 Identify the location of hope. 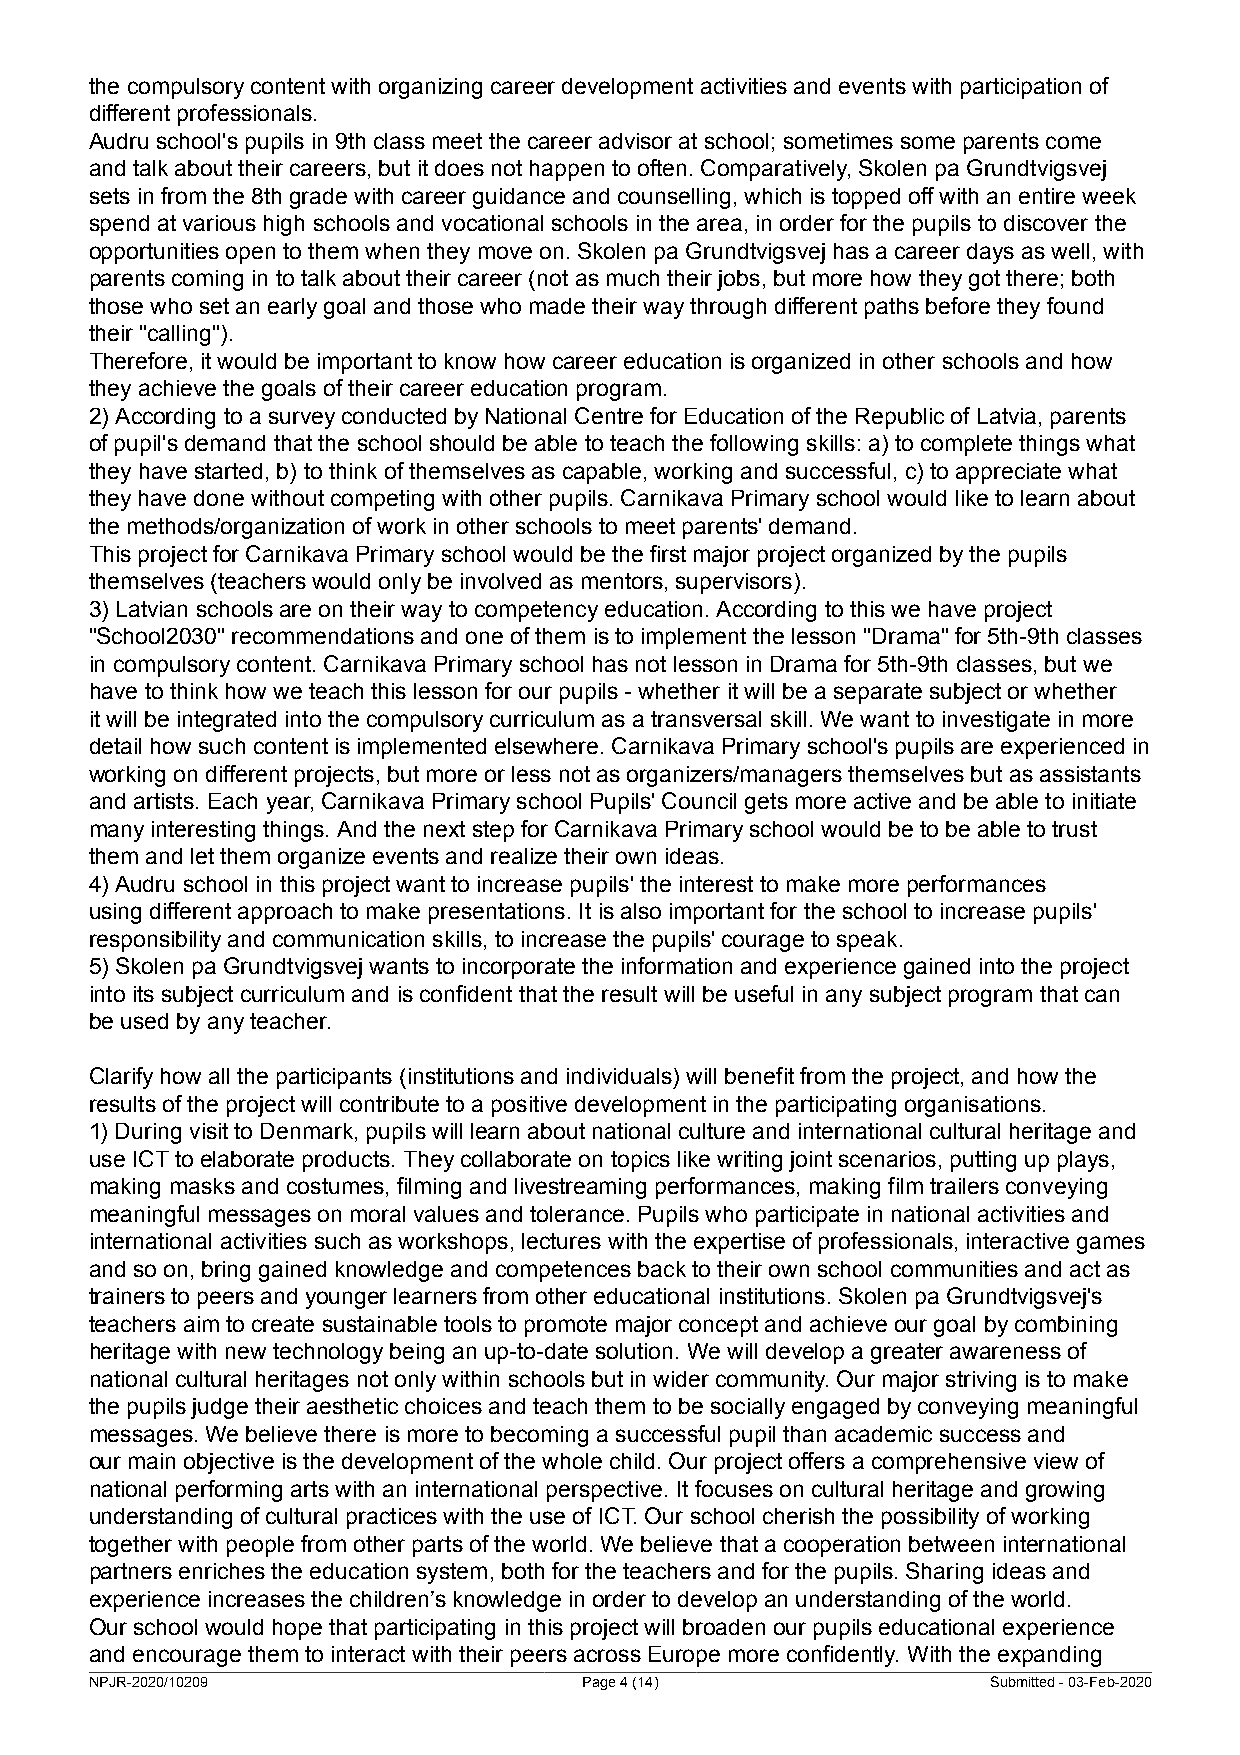
(297, 1629).
